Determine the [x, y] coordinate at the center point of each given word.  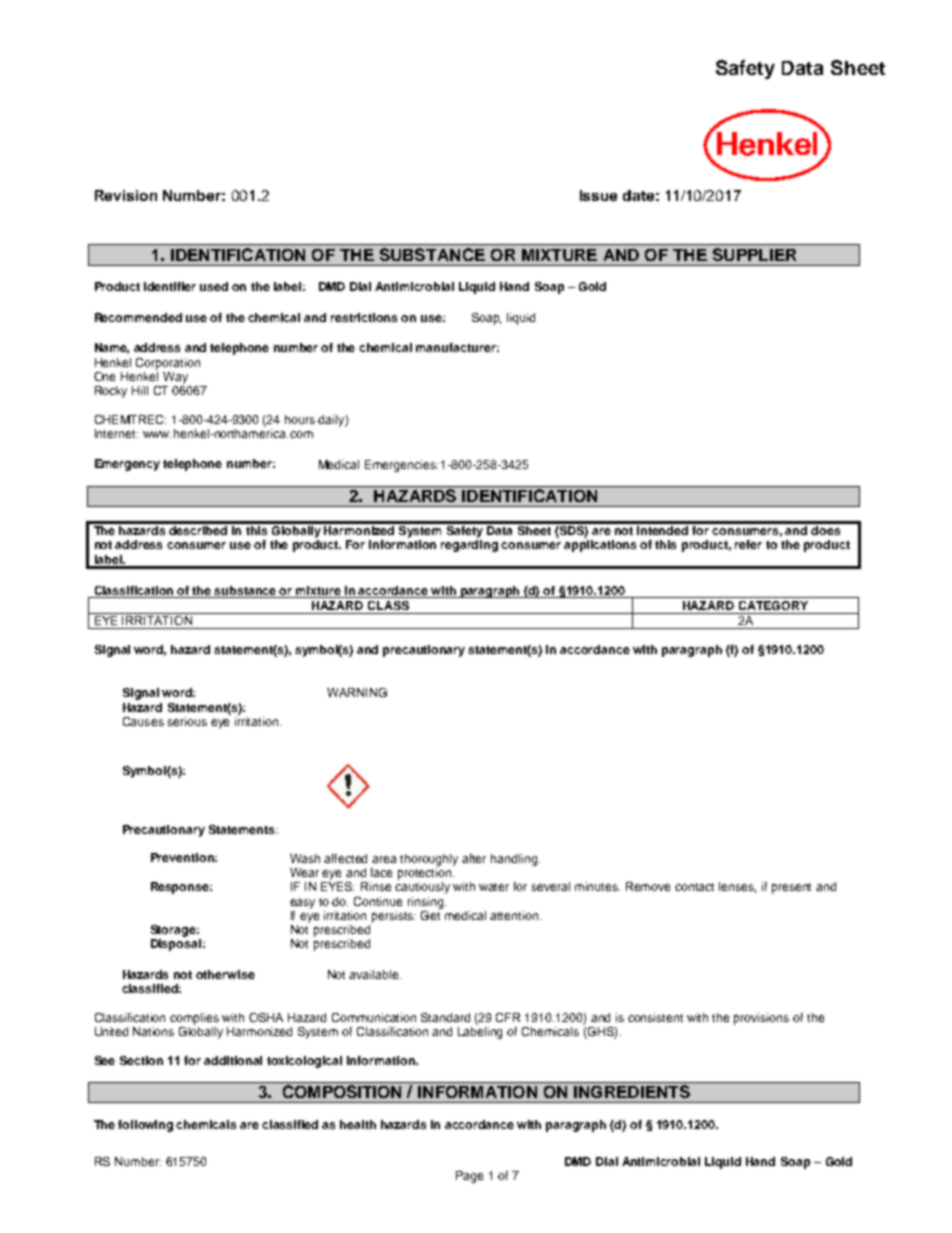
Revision [126, 195]
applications [600, 546]
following [145, 1126]
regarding [469, 546]
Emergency [127, 465]
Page [469, 1177]
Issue [598, 195]
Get [431, 914]
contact [694, 887]
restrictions [364, 317]
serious [187, 721]
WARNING [357, 692]
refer [748, 544]
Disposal [176, 945]
